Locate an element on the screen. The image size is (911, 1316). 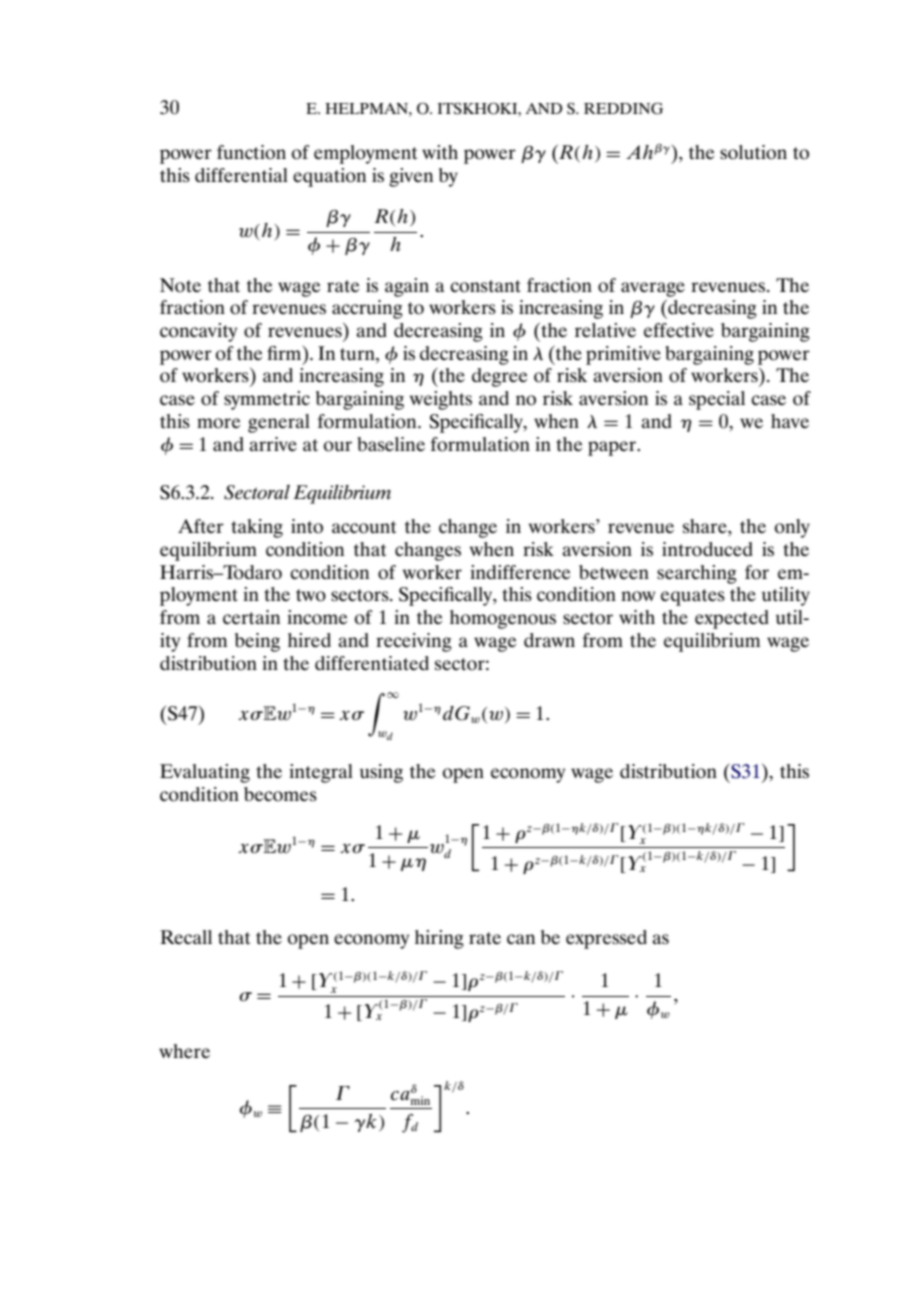
function is located at coordinates (251, 152).
